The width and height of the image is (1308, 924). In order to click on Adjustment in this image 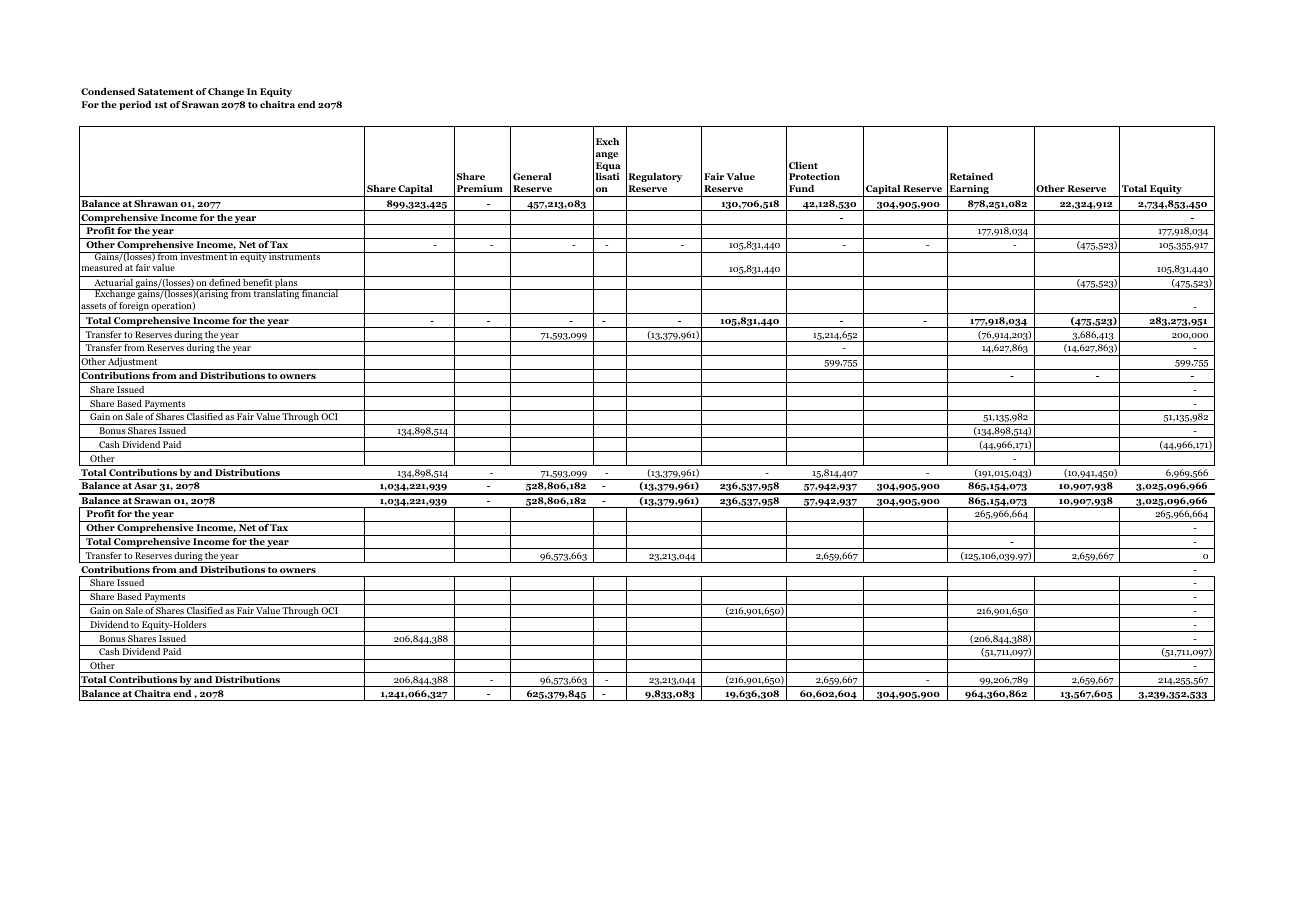, I will do `click(133, 364)`.
